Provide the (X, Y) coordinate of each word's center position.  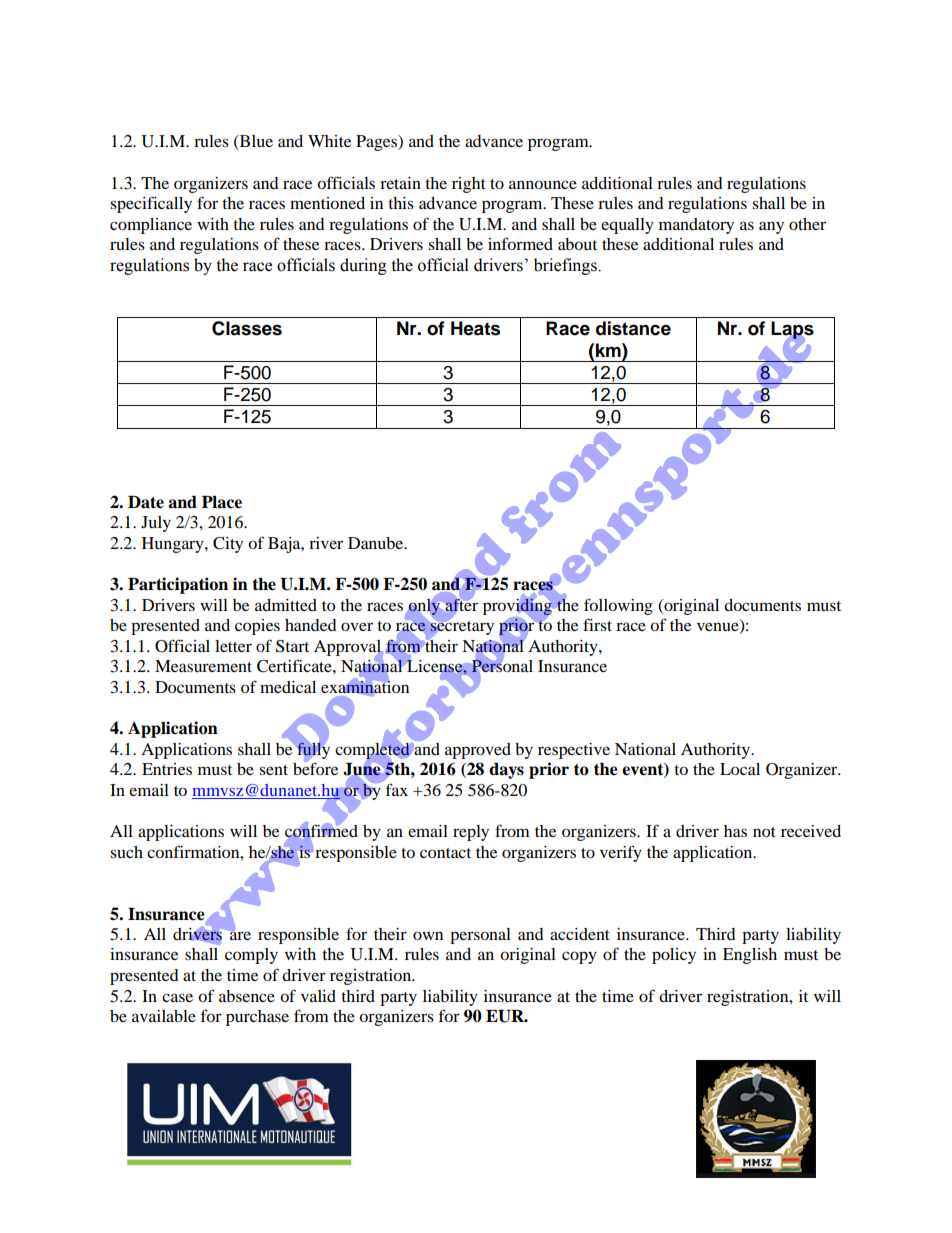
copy (579, 957)
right (469, 185)
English (750, 956)
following (618, 606)
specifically (151, 204)
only (424, 607)
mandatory (696, 226)
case (177, 997)
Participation (178, 585)
